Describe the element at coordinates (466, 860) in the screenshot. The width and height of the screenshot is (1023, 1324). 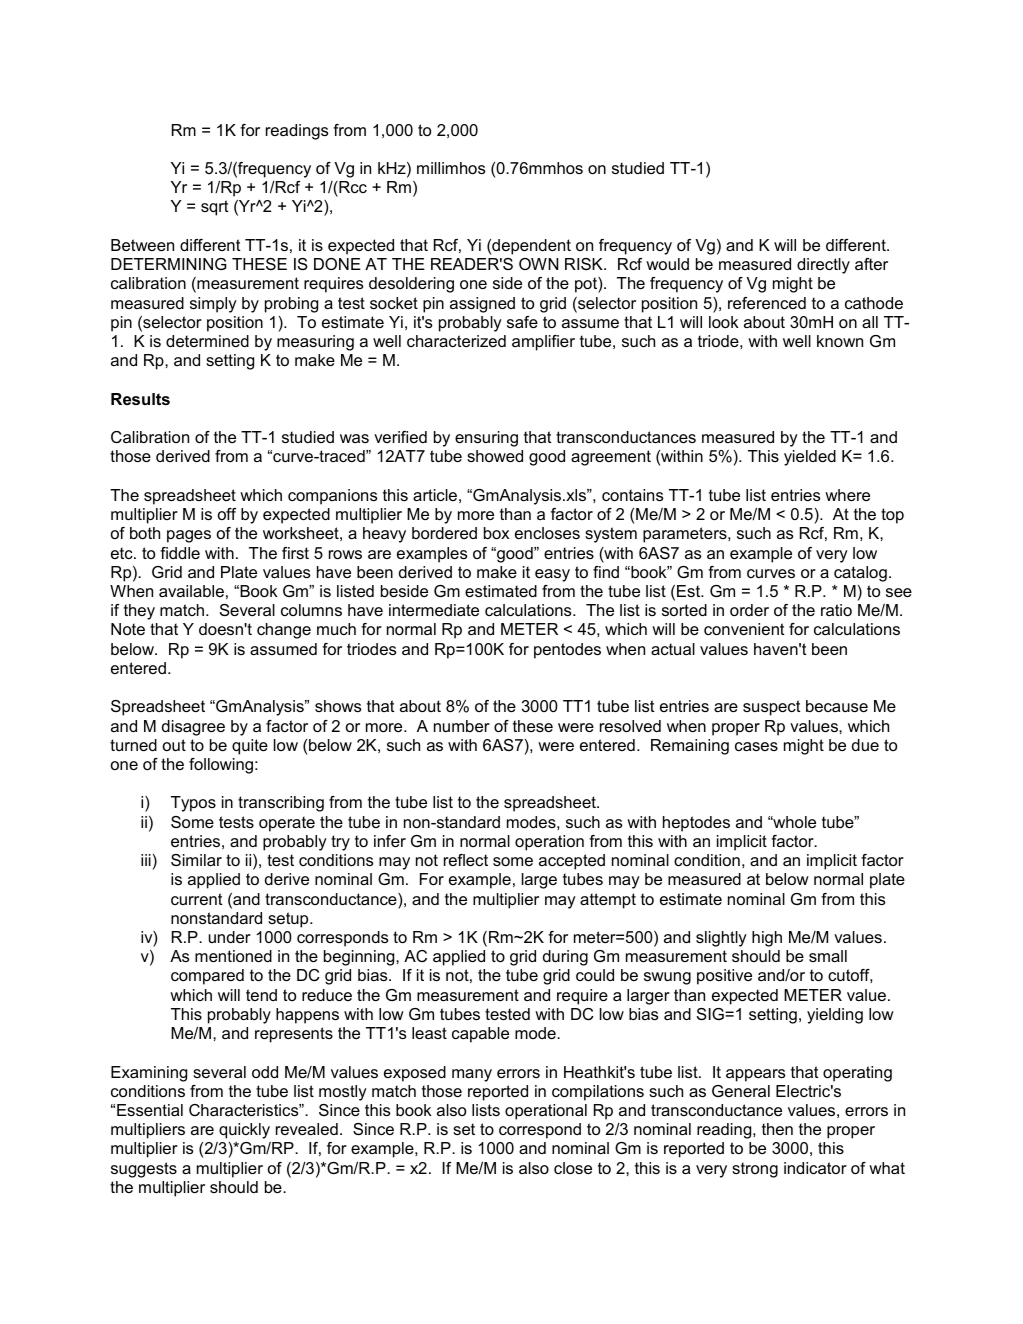
I see `reflect` at that location.
